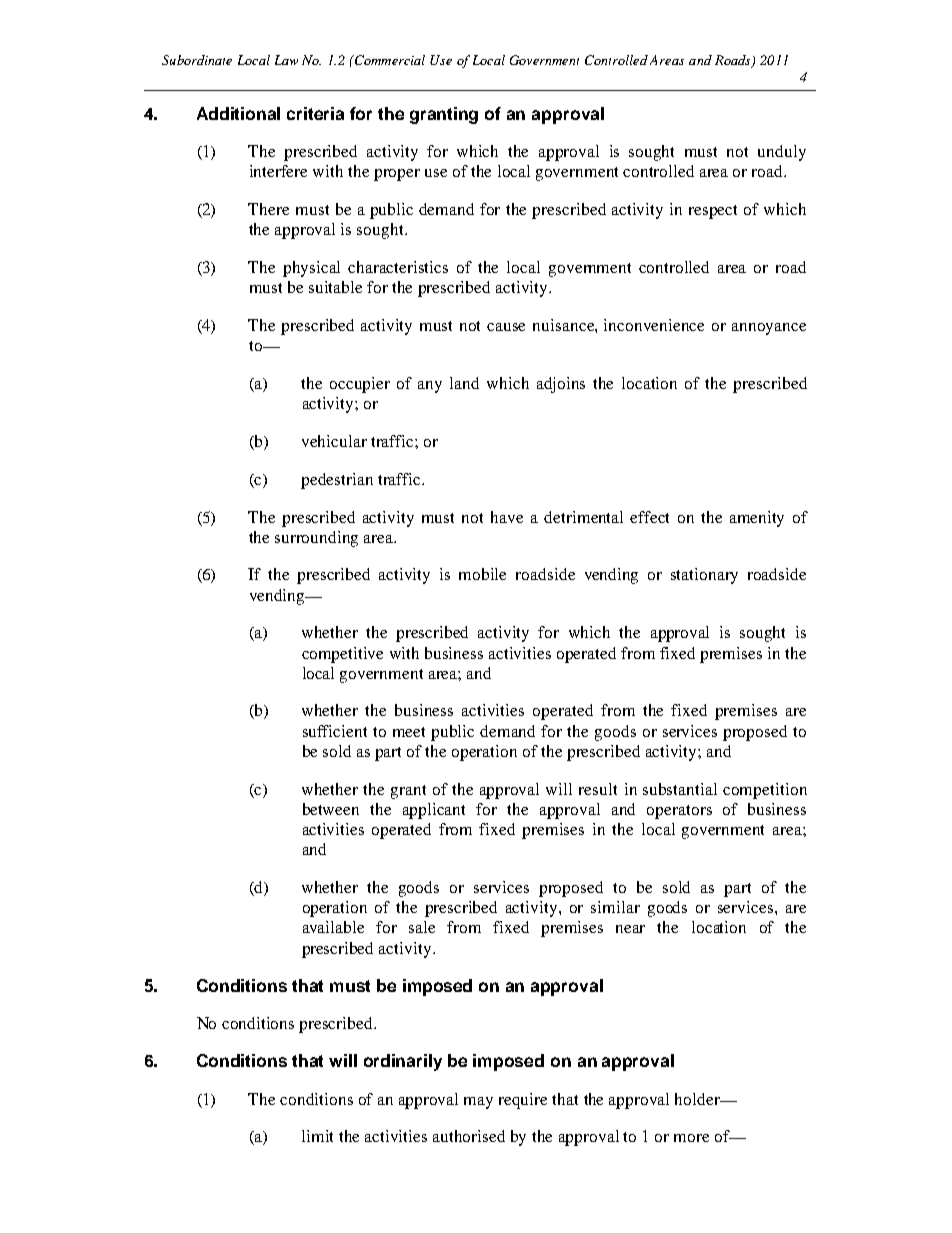 The image size is (952, 1233). Describe the element at coordinates (478, 1103) in the screenshot. I see `may` at that location.
